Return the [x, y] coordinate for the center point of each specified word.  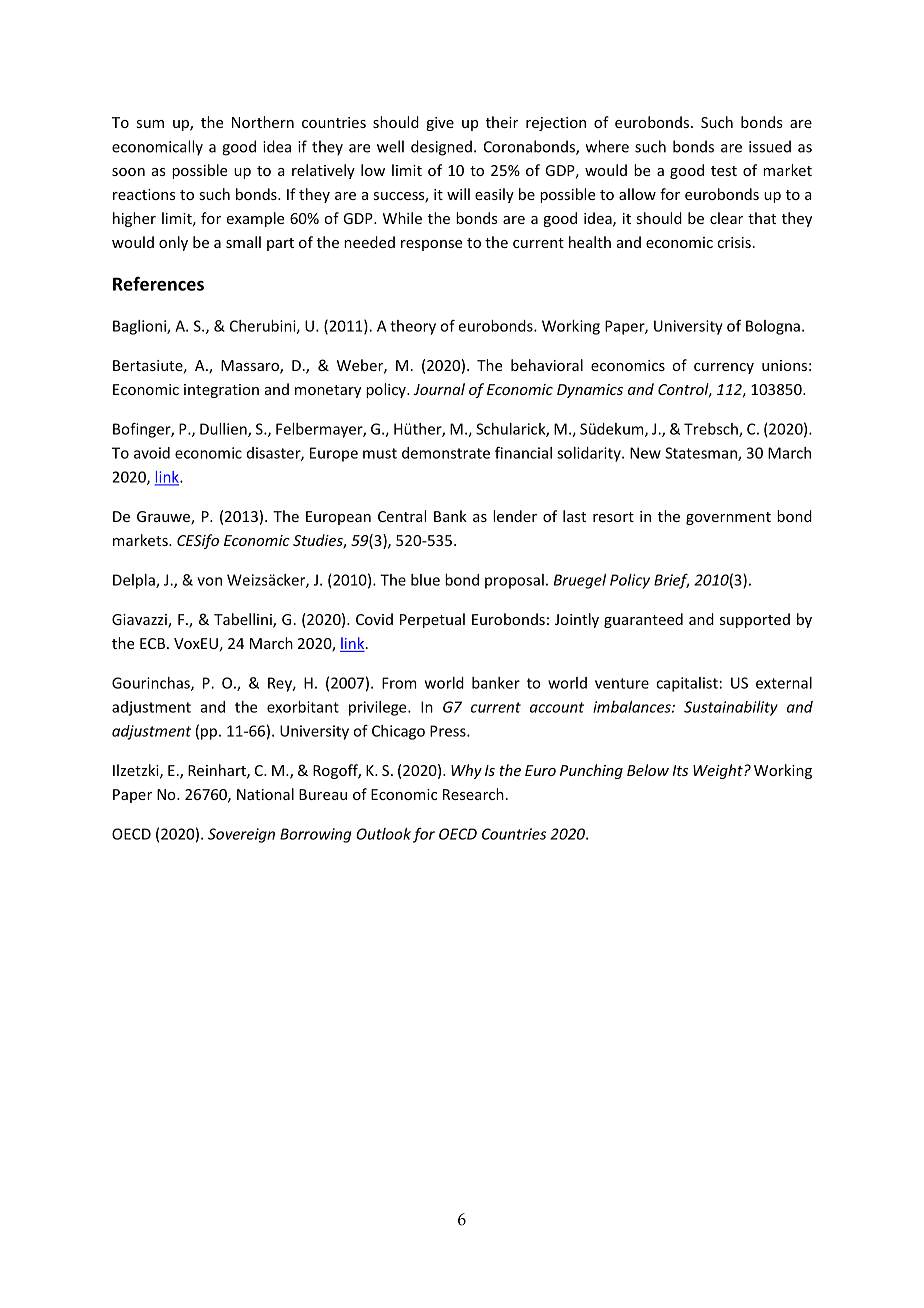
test [724, 171]
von [209, 581]
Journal [439, 389]
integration [221, 391]
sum [150, 124]
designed [441, 148]
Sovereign [241, 835]
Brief [671, 581]
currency [724, 368]
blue [425, 580]
